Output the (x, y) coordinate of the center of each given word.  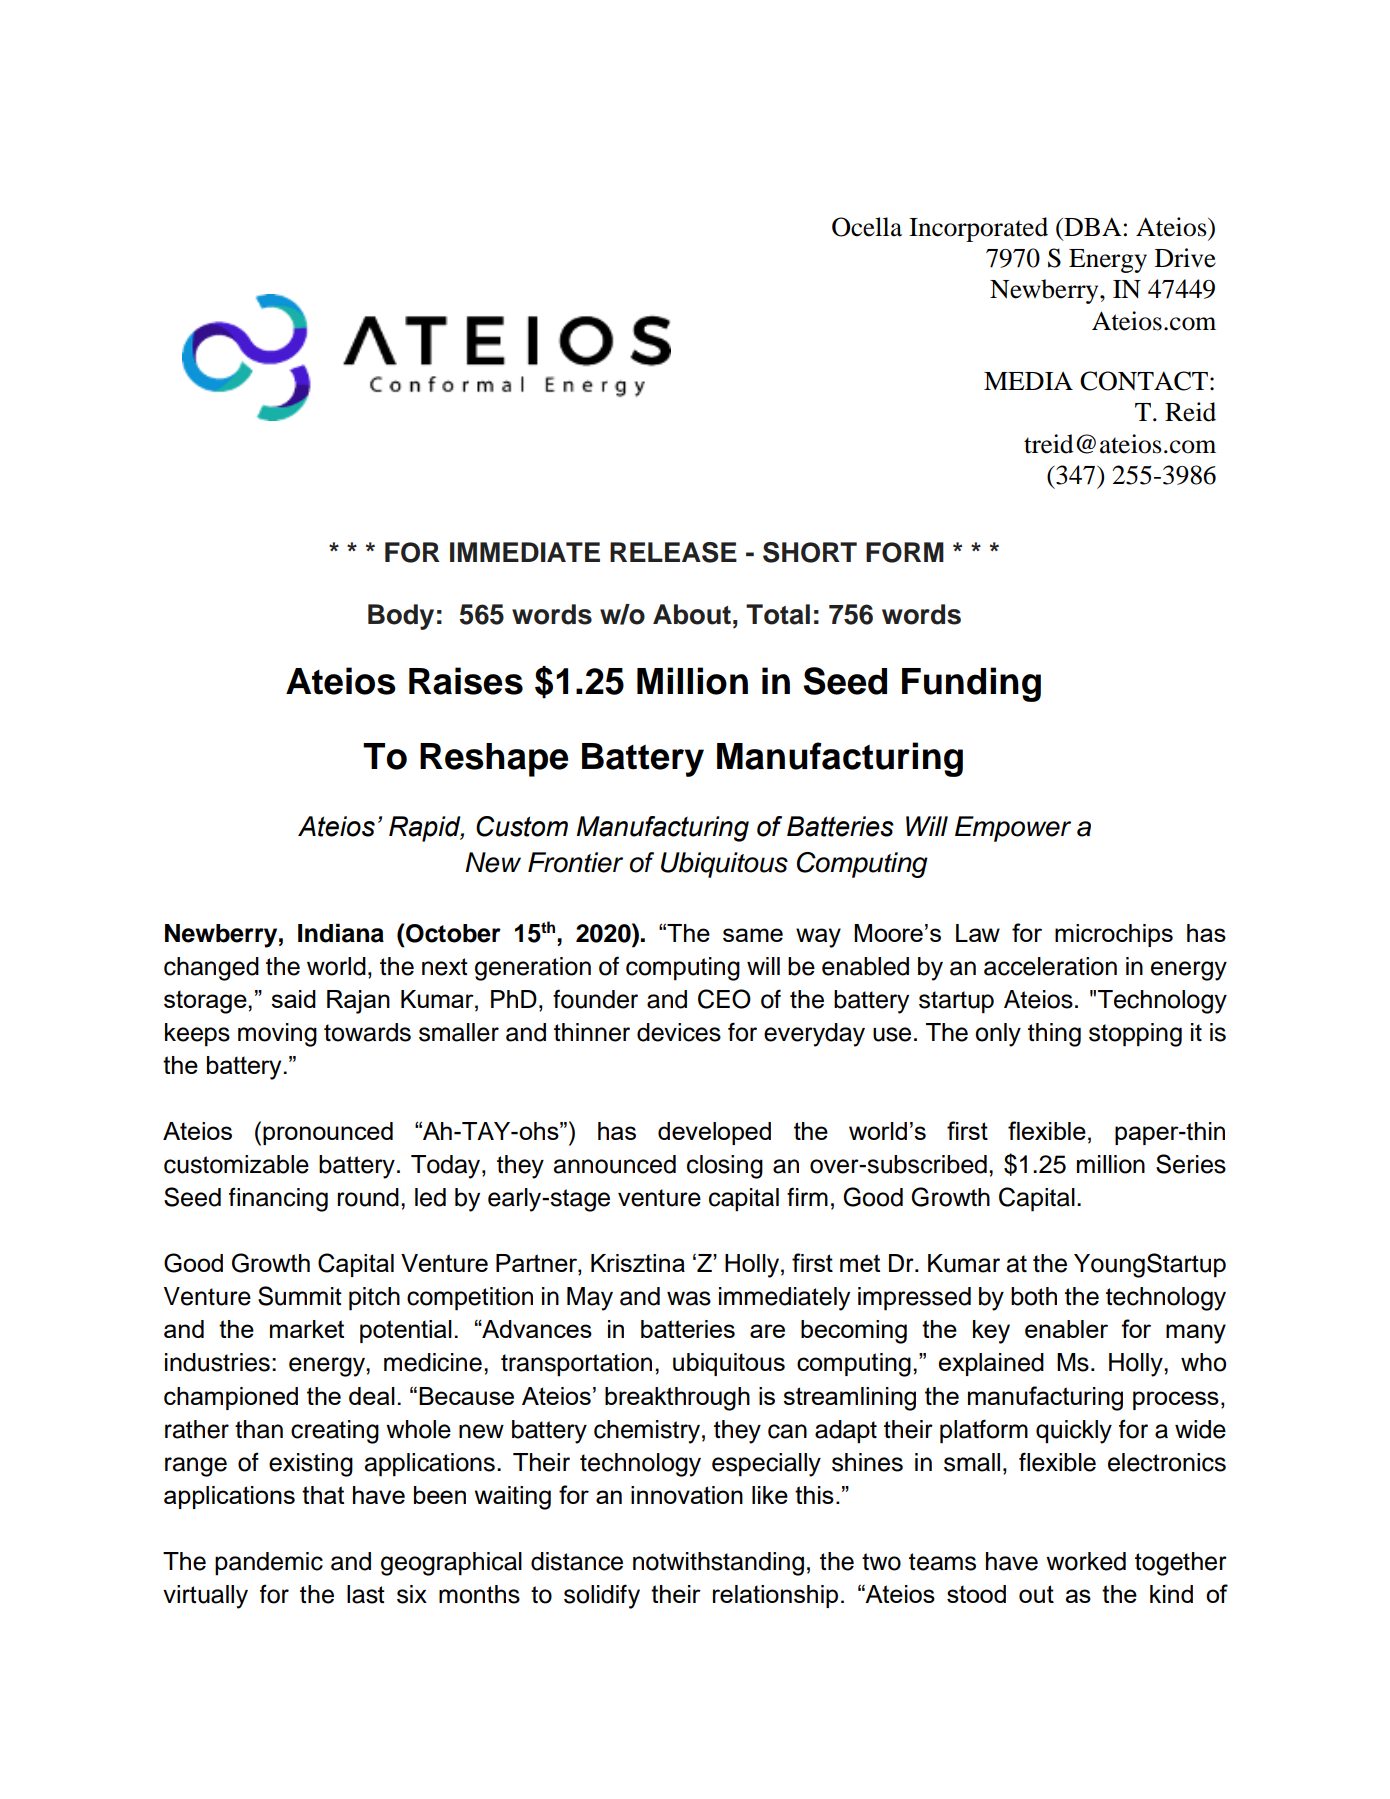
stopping (1135, 1035)
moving (277, 1035)
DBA (1092, 226)
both (1034, 1296)
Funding (971, 684)
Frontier (575, 862)
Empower (1013, 829)
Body (401, 617)
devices (679, 1032)
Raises (466, 681)
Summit (300, 1296)
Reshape (494, 760)
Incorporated (978, 229)
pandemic (269, 1564)
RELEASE (673, 552)
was (689, 1298)
